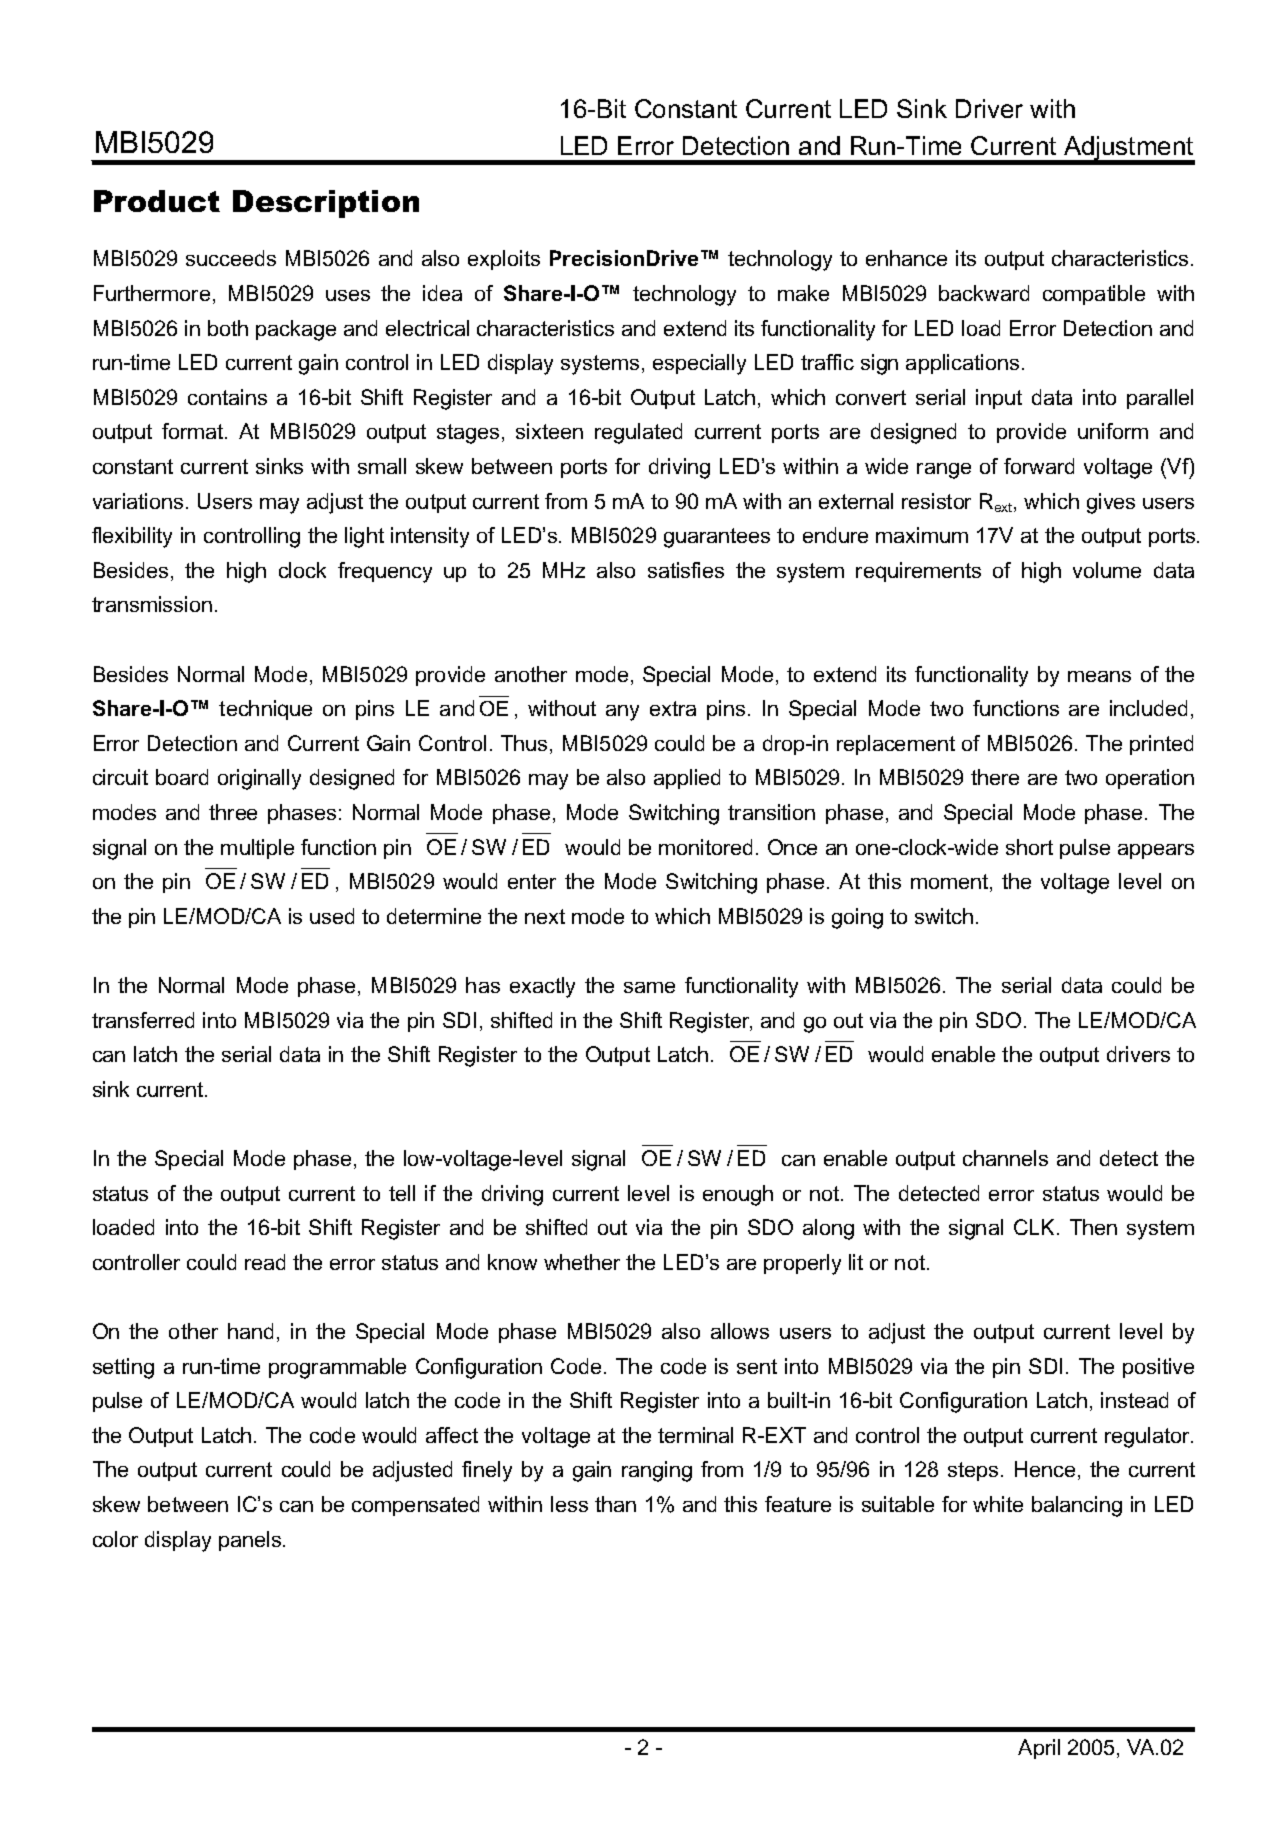 Image resolution: width=1287 pixels, height=1821 pixels. I want to click on panels, so click(250, 1541).
